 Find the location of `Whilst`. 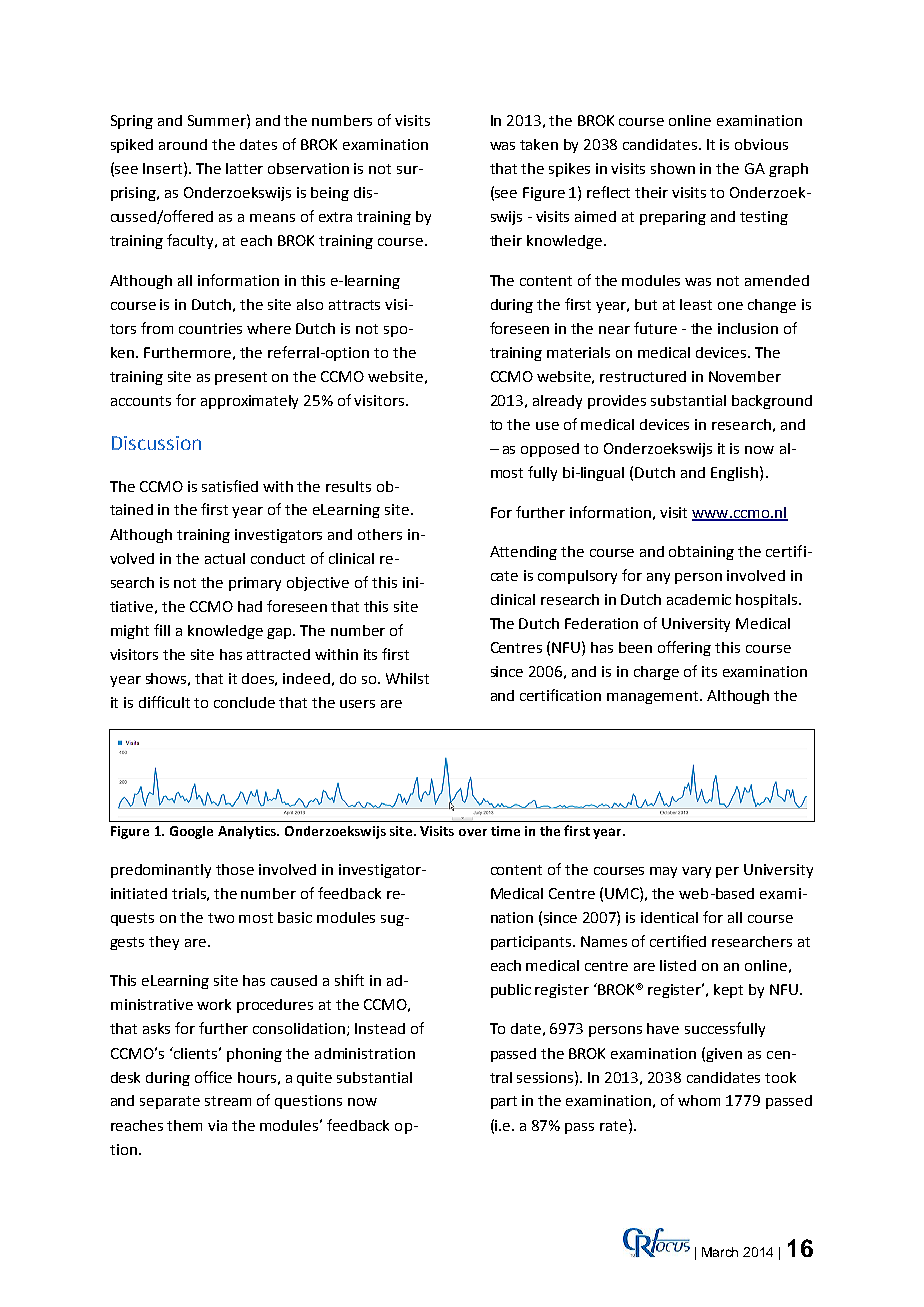

Whilst is located at coordinates (407, 678).
